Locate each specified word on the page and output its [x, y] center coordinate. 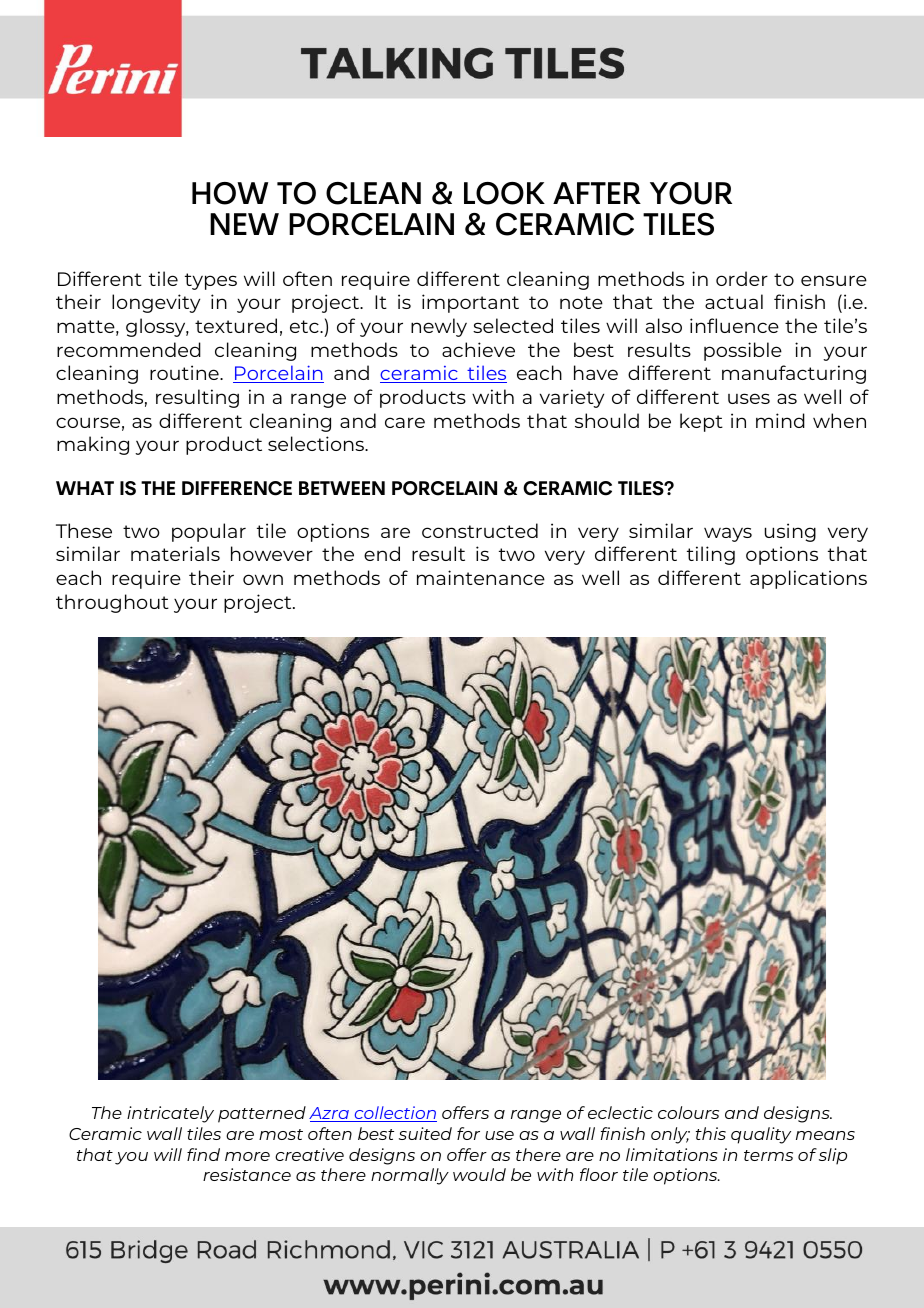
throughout [112, 603]
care [405, 422]
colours [688, 1112]
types [211, 281]
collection [394, 1114]
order [742, 278]
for [468, 1133]
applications [808, 579]
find [203, 1154]
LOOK [504, 193]
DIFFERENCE [237, 488]
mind [780, 420]
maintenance [481, 577]
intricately [170, 1114]
